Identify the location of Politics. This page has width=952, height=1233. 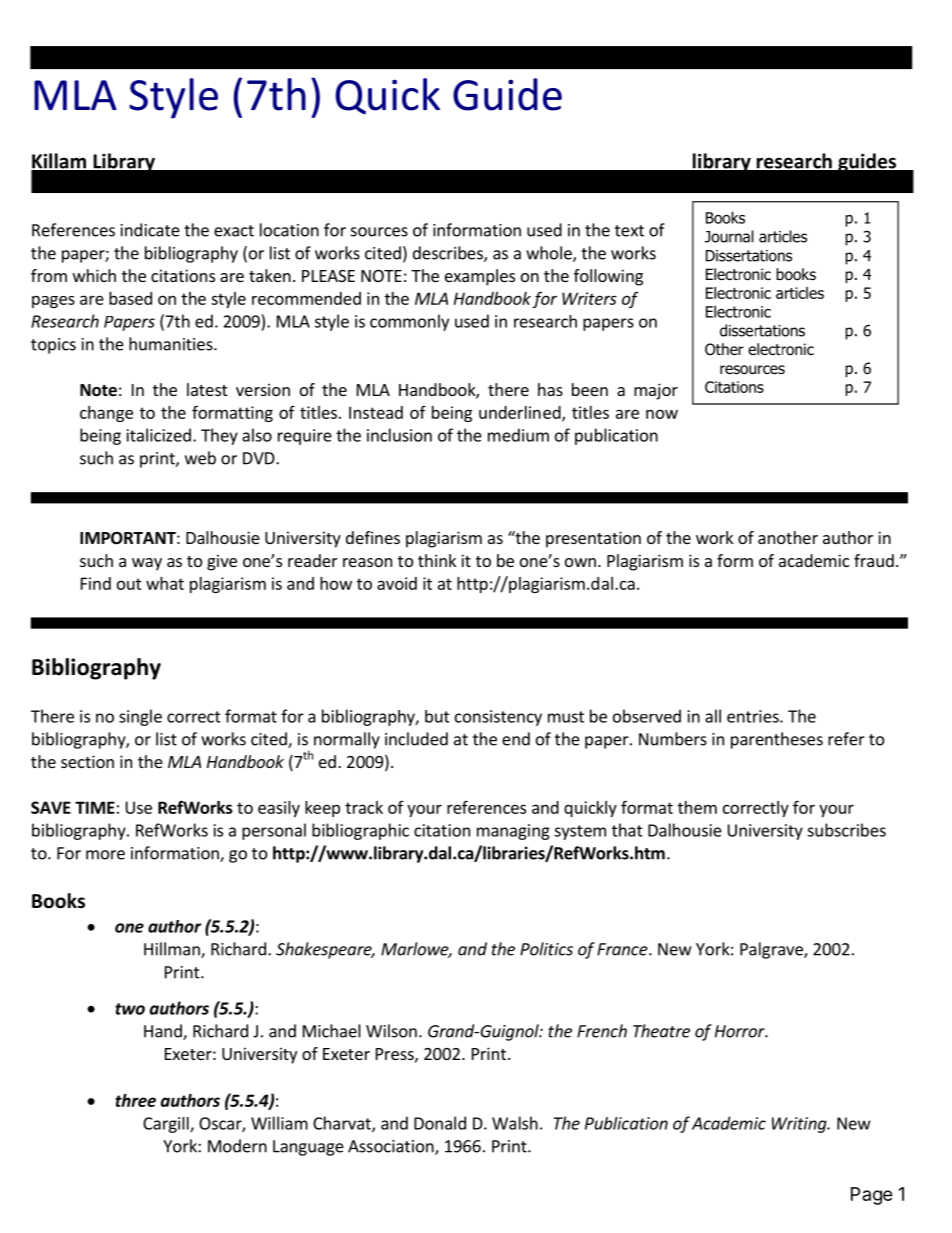
(546, 949).
